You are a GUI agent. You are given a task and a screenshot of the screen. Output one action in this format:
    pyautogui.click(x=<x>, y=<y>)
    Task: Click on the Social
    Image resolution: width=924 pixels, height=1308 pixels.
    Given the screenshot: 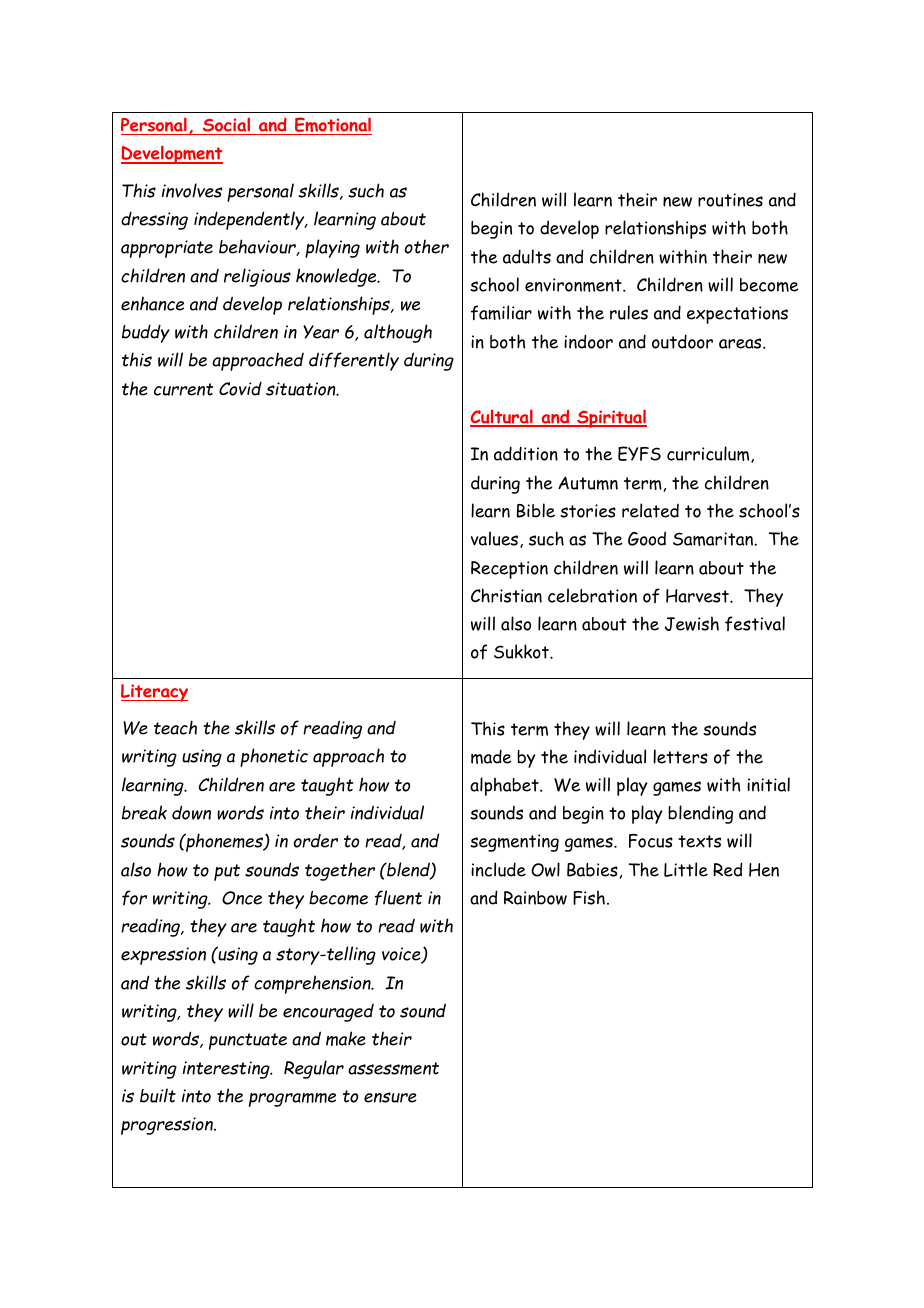 What is the action you would take?
    pyautogui.click(x=226, y=124)
